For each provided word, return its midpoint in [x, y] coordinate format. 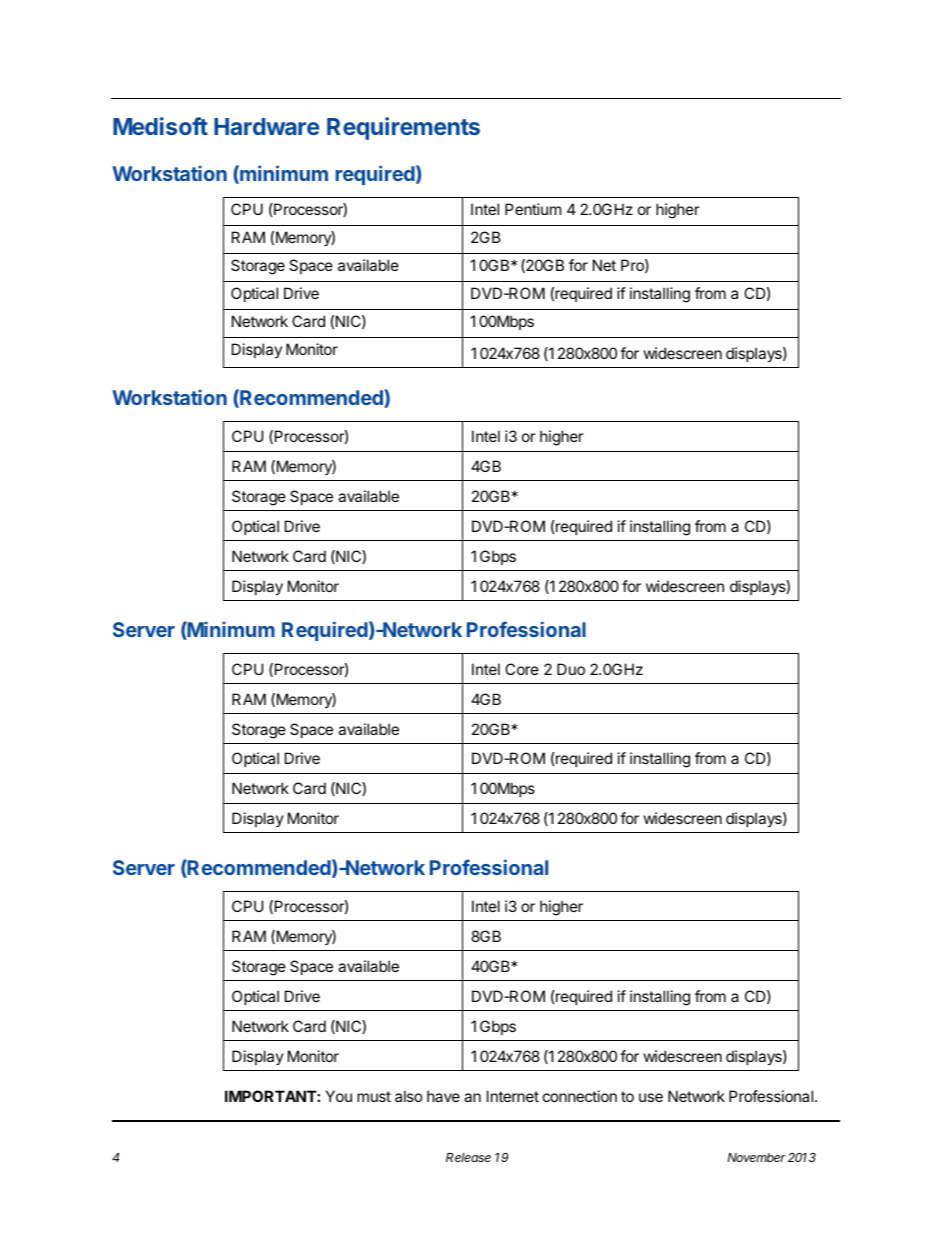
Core [522, 669]
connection [580, 1096]
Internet [513, 1096]
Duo [571, 669]
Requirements [403, 128]
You [339, 1096]
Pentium [533, 209]
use [651, 1097]
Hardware [266, 126]
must [374, 1096]
